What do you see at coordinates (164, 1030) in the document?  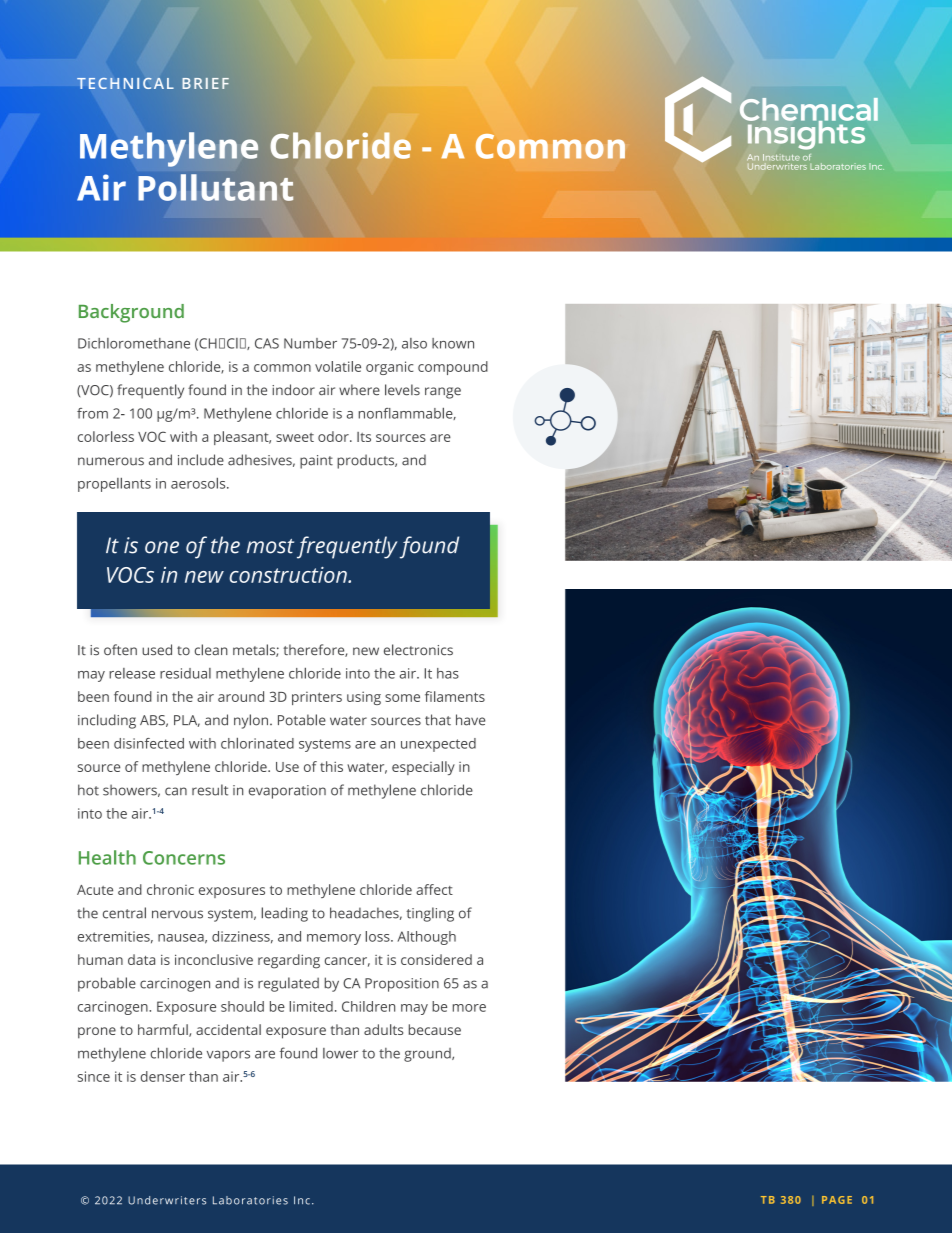 I see `harmful` at bounding box center [164, 1030].
